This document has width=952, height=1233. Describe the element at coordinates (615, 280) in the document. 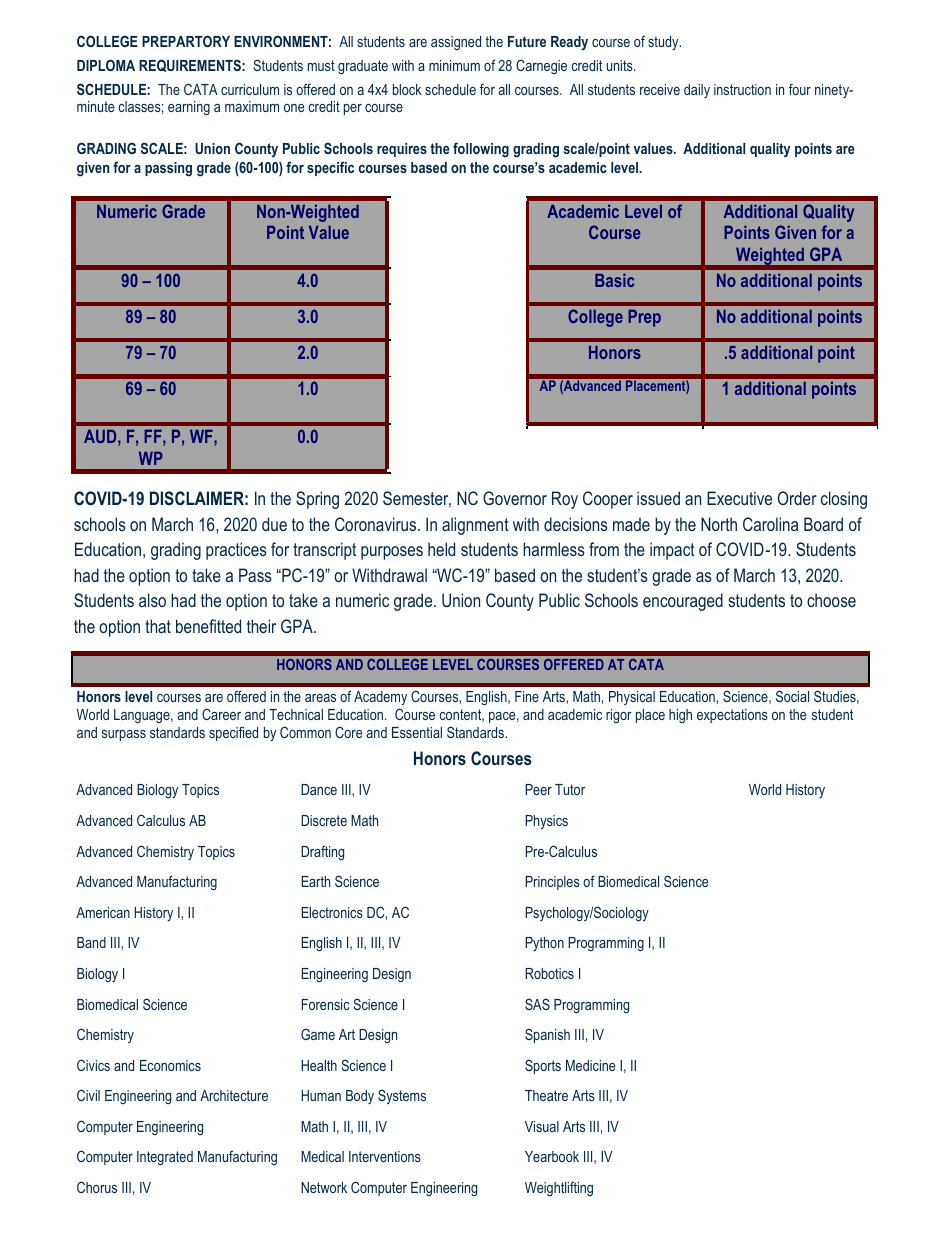

I see `Basic` at that location.
